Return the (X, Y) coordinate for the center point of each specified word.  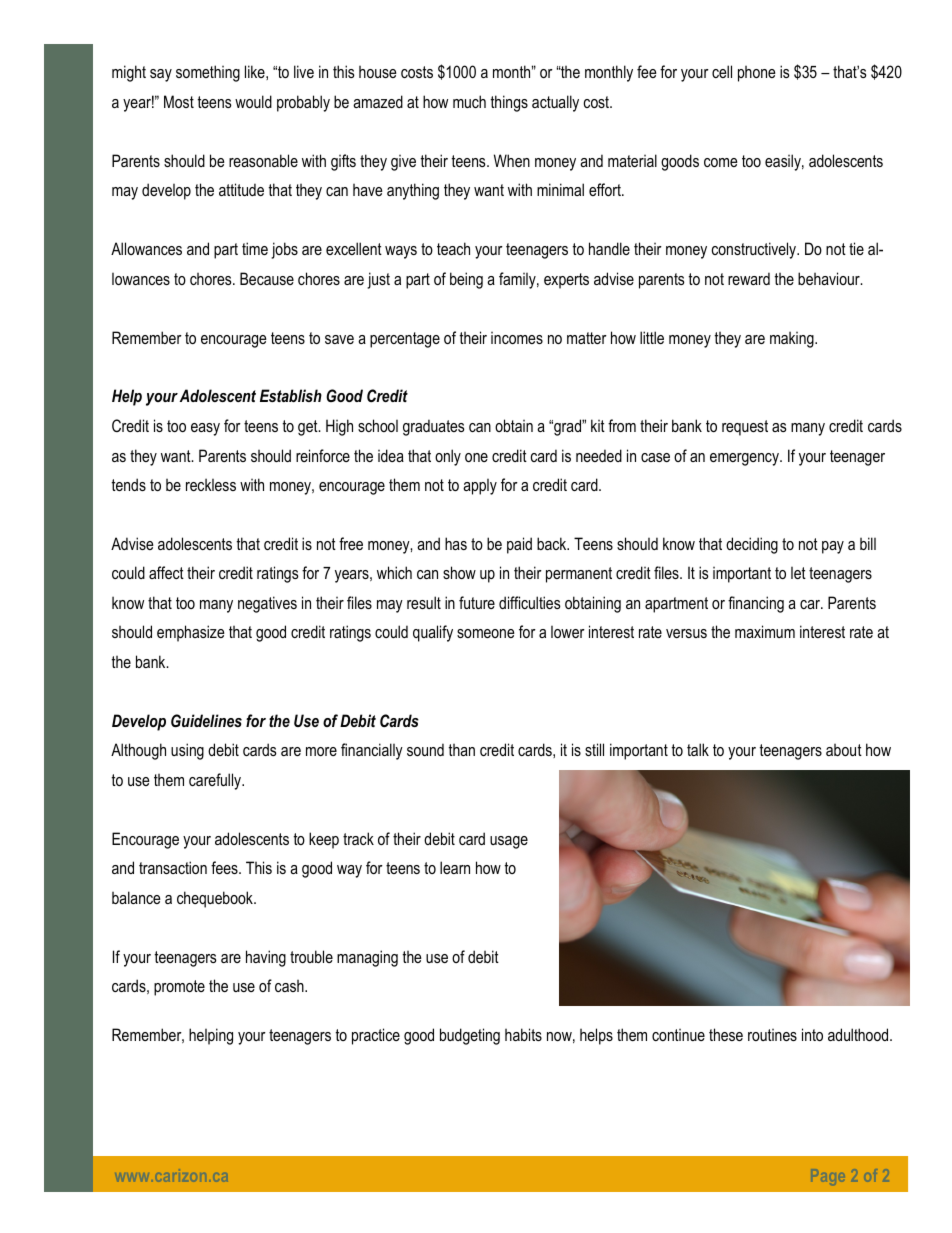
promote (179, 988)
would (253, 101)
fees (225, 867)
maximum (765, 631)
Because (267, 278)
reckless (211, 484)
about (844, 750)
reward (749, 278)
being (466, 280)
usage (509, 842)
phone (757, 74)
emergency (745, 459)
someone (486, 633)
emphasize (191, 633)
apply (480, 487)
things (509, 103)
